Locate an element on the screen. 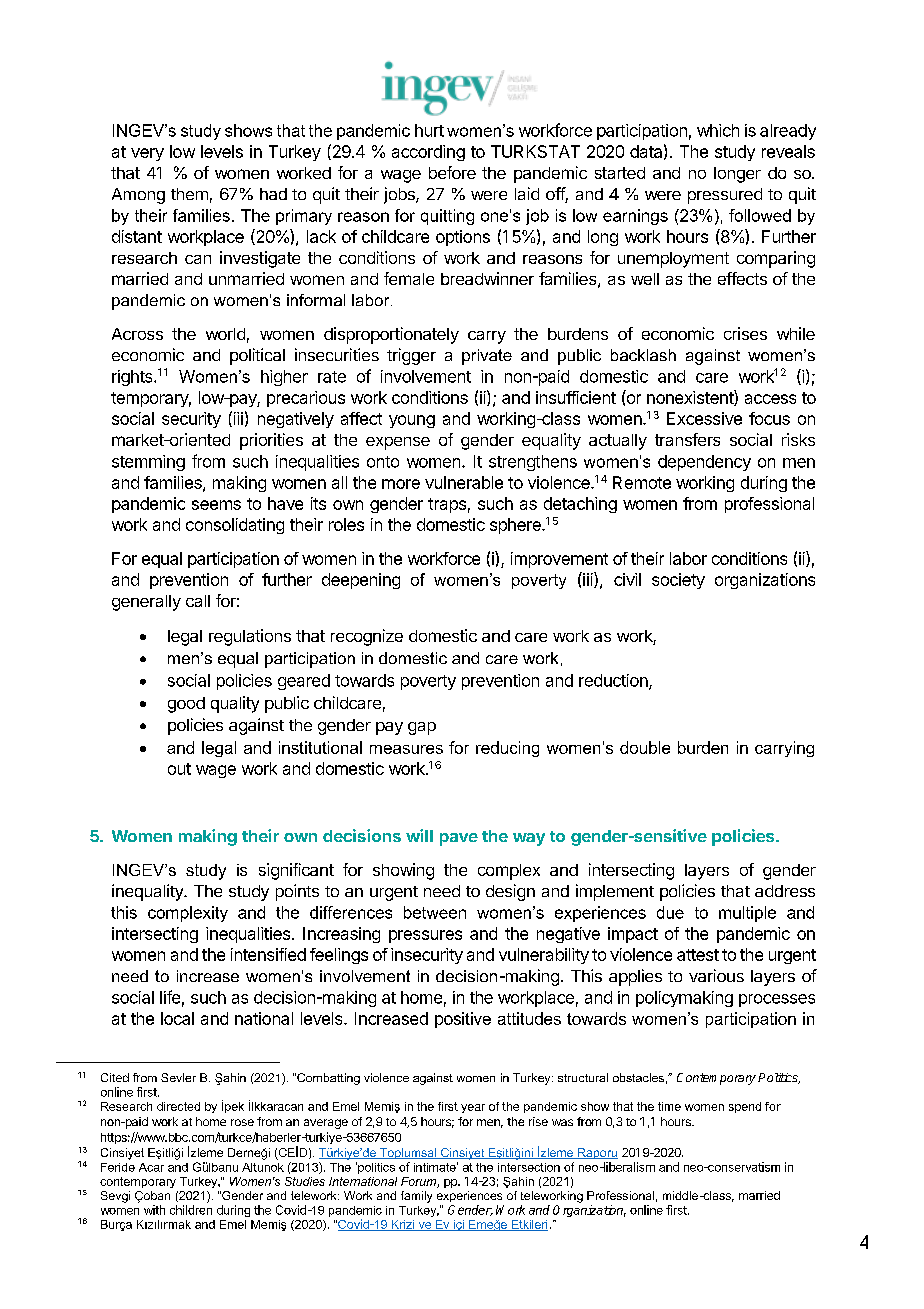 This screenshot has height=1309, width=924. children is located at coordinates (191, 1210).
